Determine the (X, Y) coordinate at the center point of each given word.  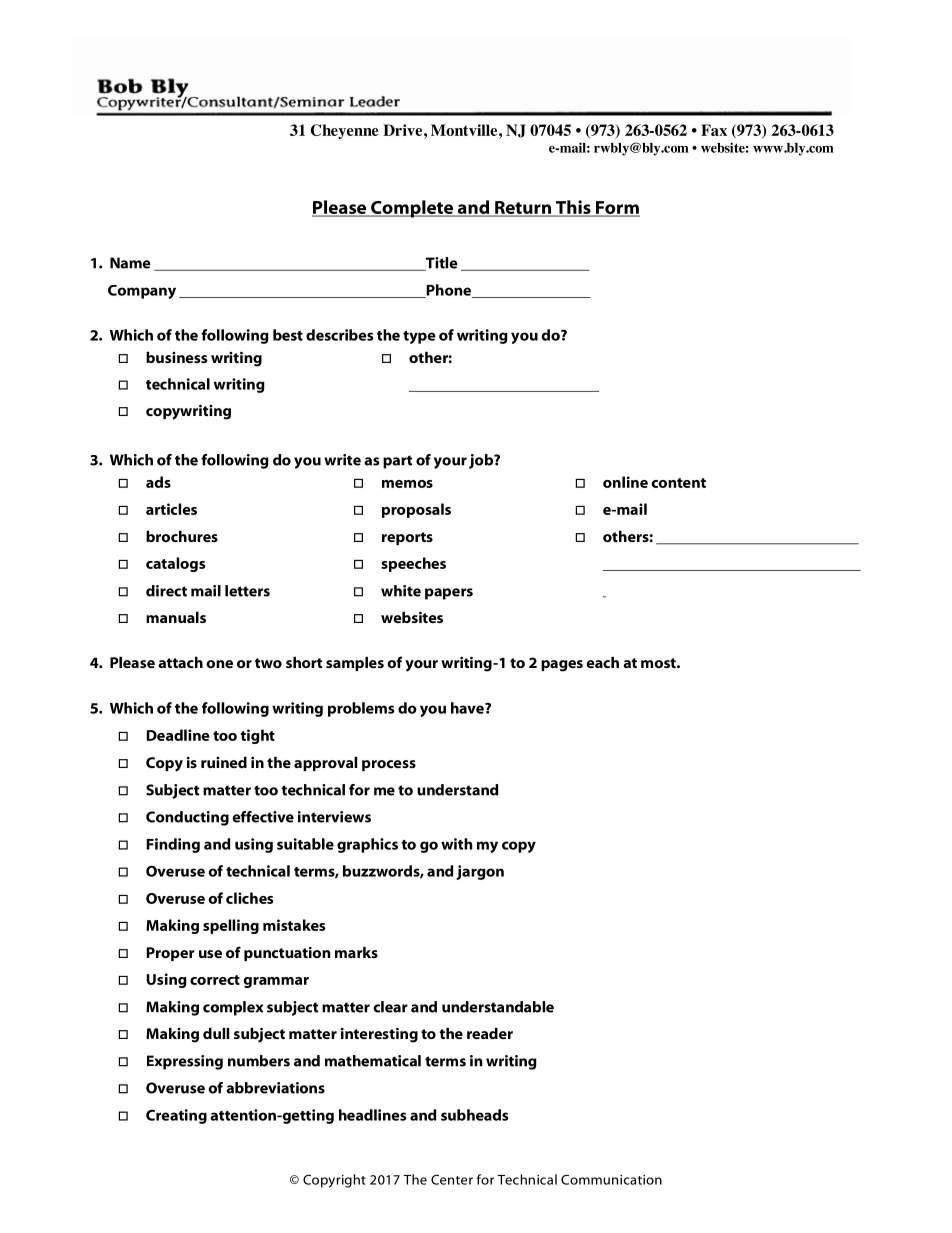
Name (130, 263)
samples (355, 664)
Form (616, 208)
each (602, 662)
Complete (412, 209)
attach (180, 662)
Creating (176, 1116)
